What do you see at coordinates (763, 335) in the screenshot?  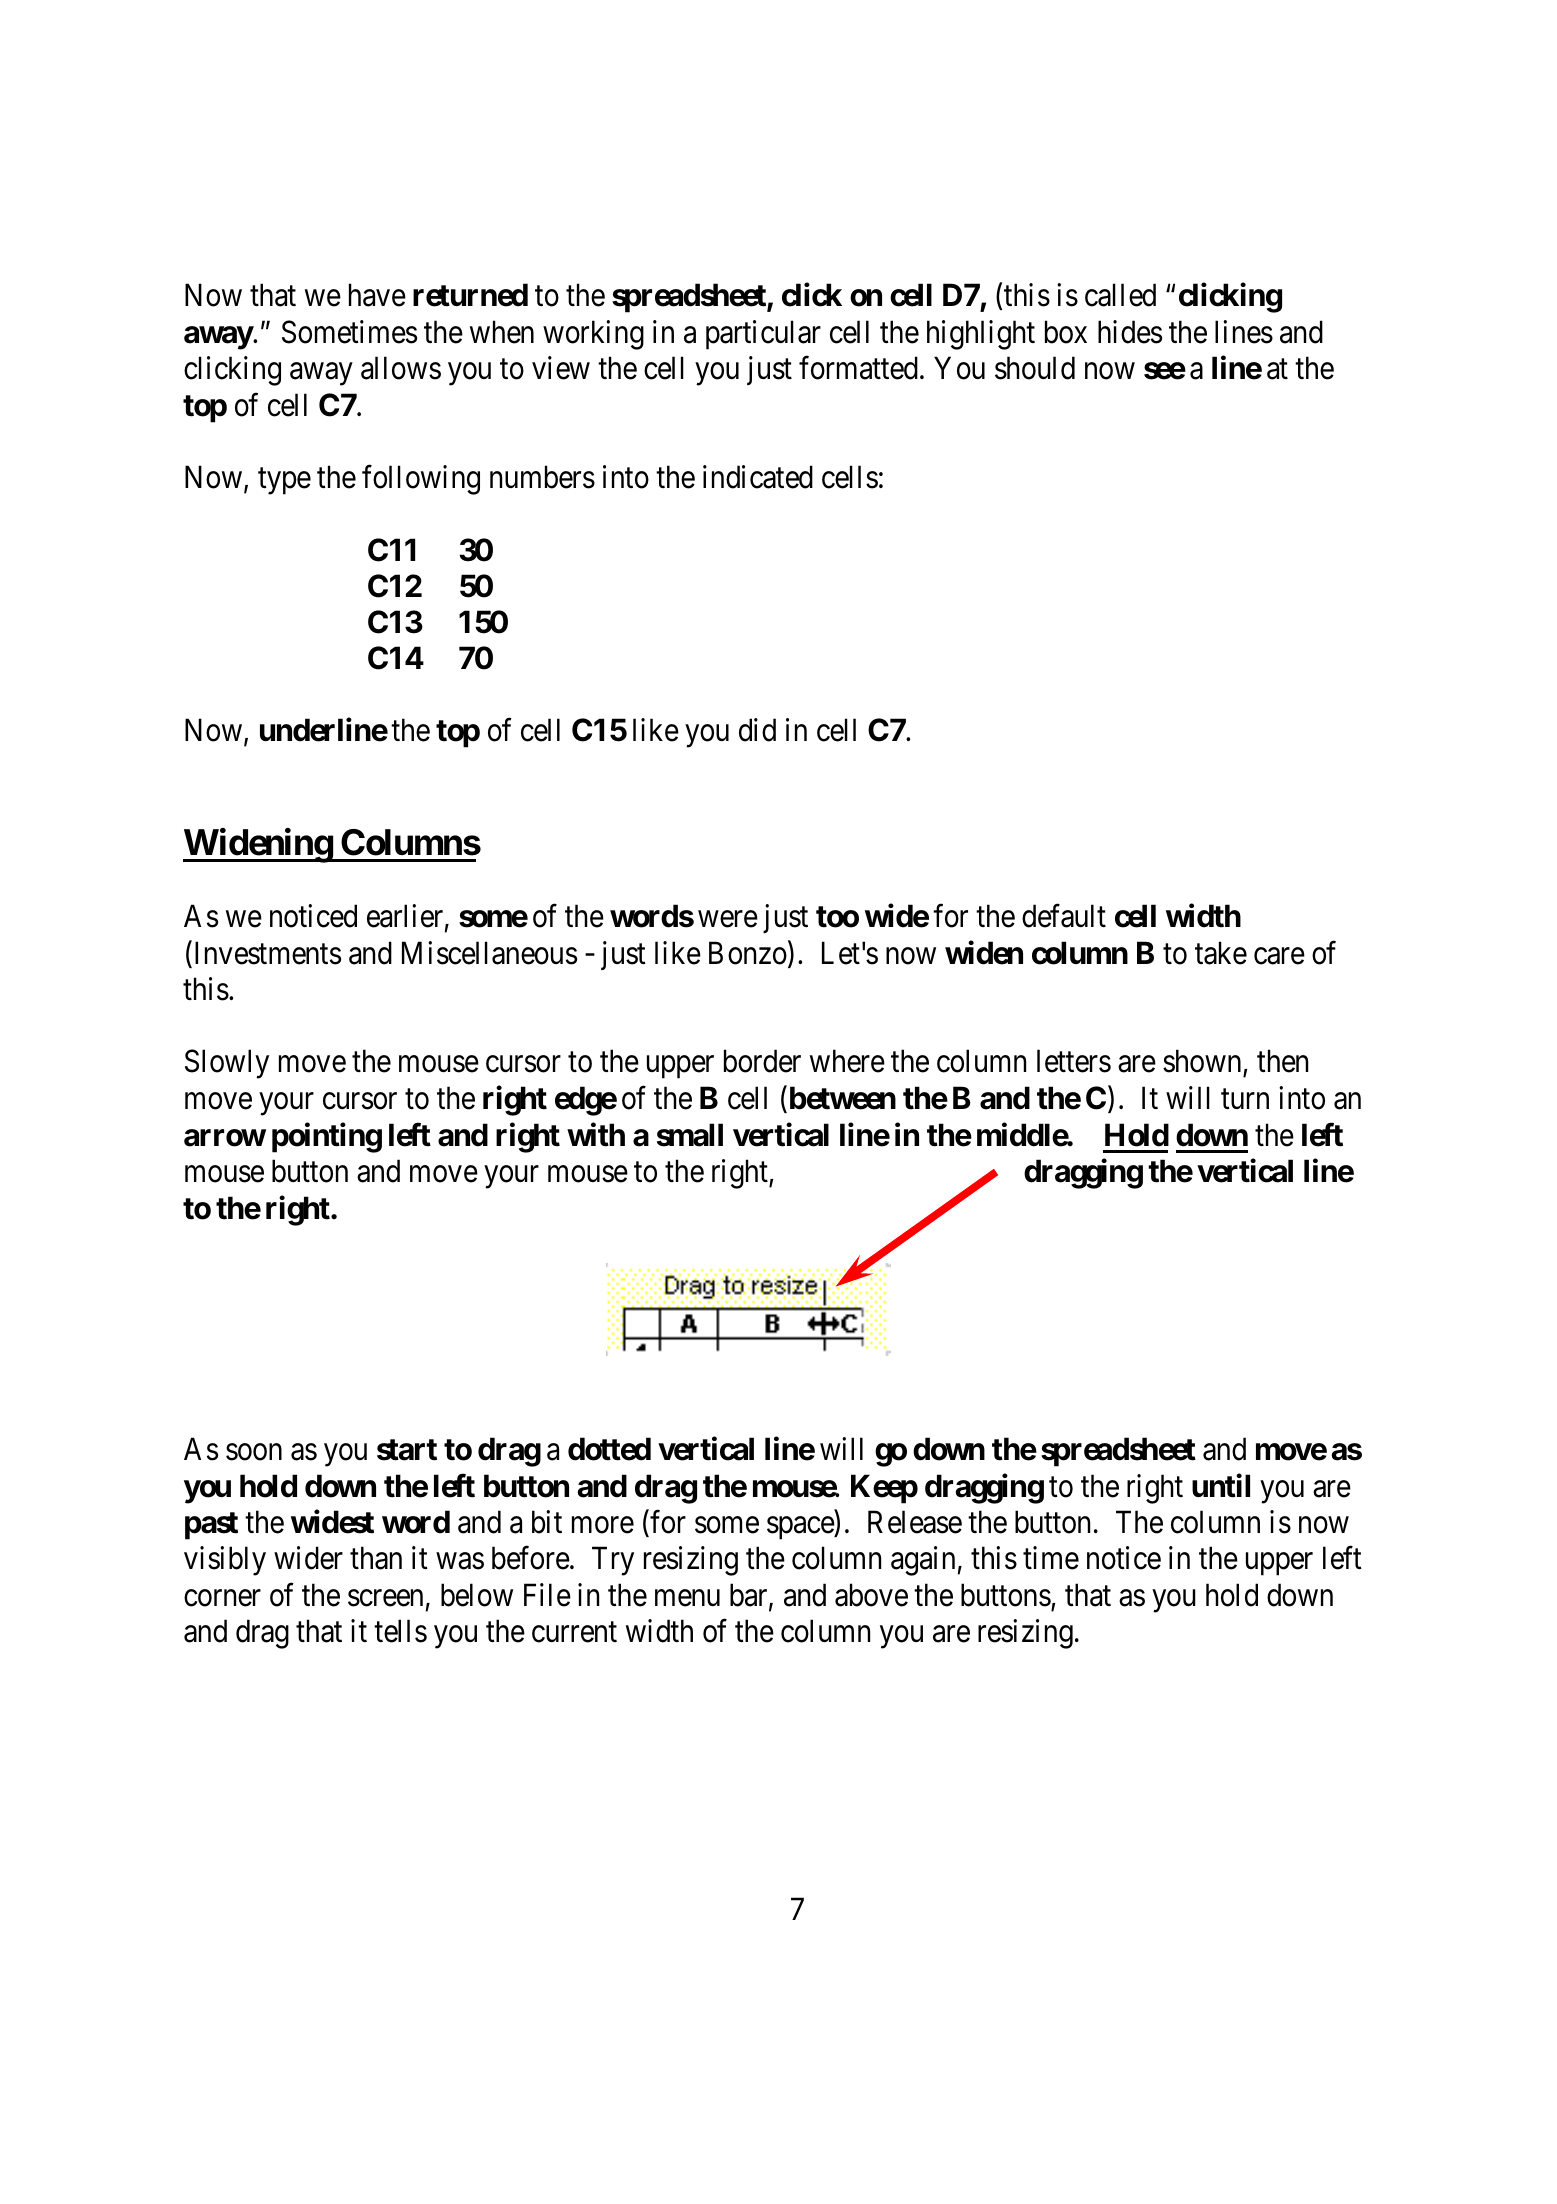 I see `particular` at bounding box center [763, 335].
